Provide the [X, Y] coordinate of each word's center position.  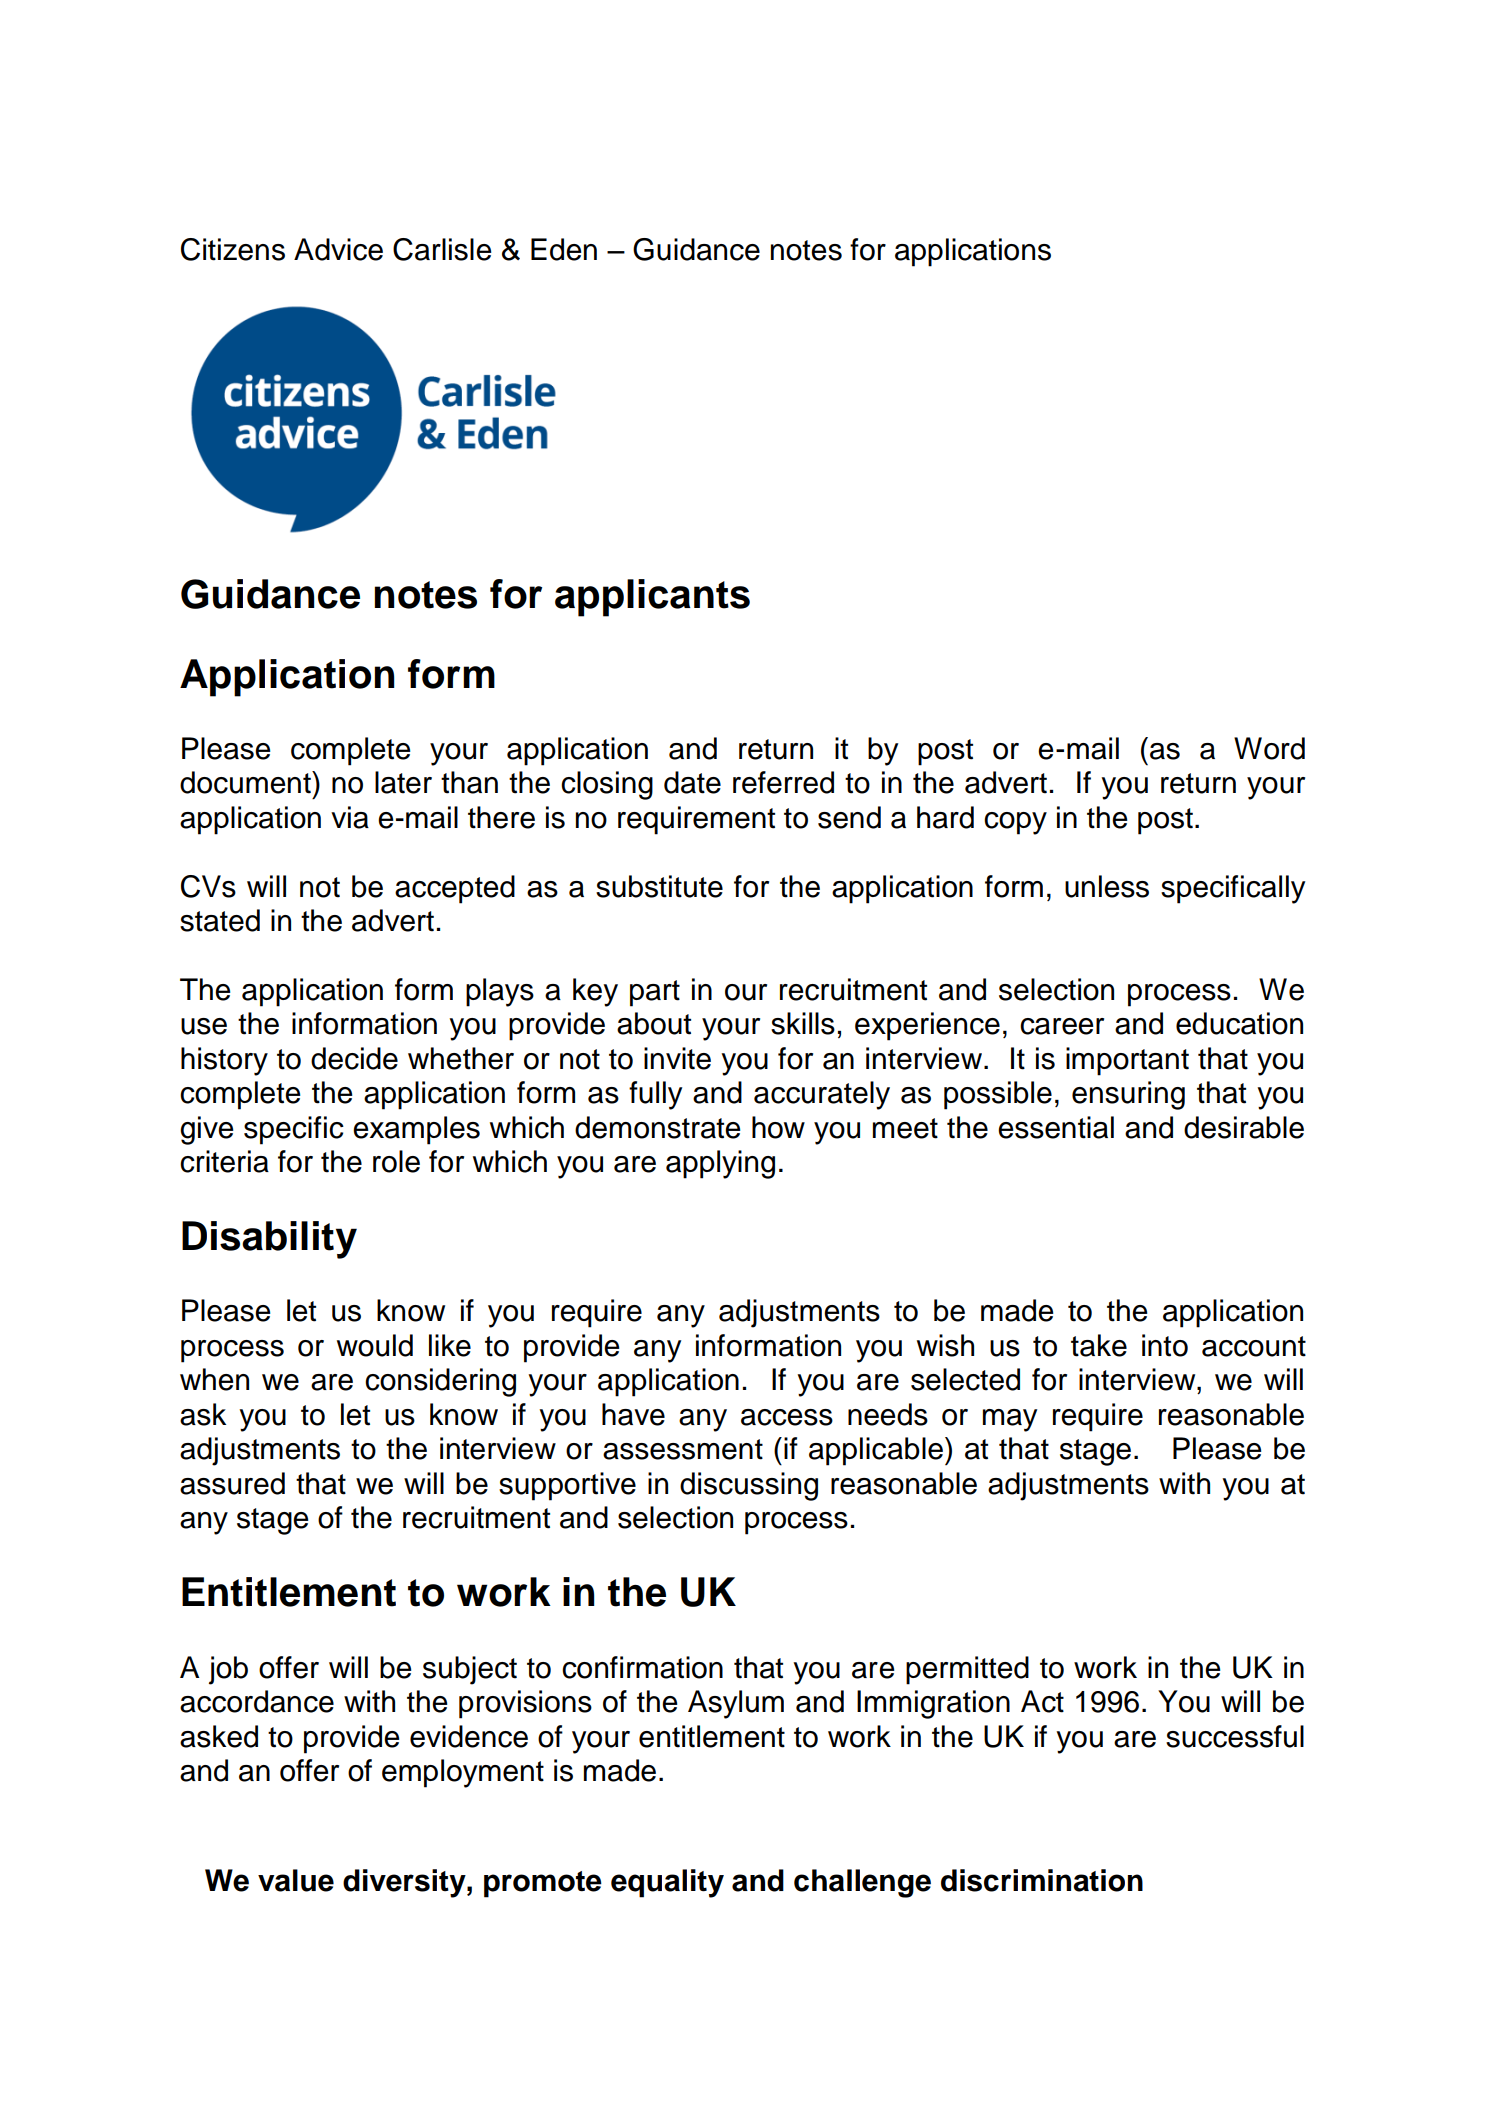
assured [232, 1483]
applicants [652, 598]
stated [220, 920]
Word [1269, 748]
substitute [659, 886]
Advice [338, 249]
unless [1107, 886]
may [1010, 1420]
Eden [564, 249]
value [296, 1880]
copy [1015, 823]
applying [720, 1164]
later [403, 782]
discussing [749, 1486]
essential [1056, 1127]
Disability [269, 1240]
